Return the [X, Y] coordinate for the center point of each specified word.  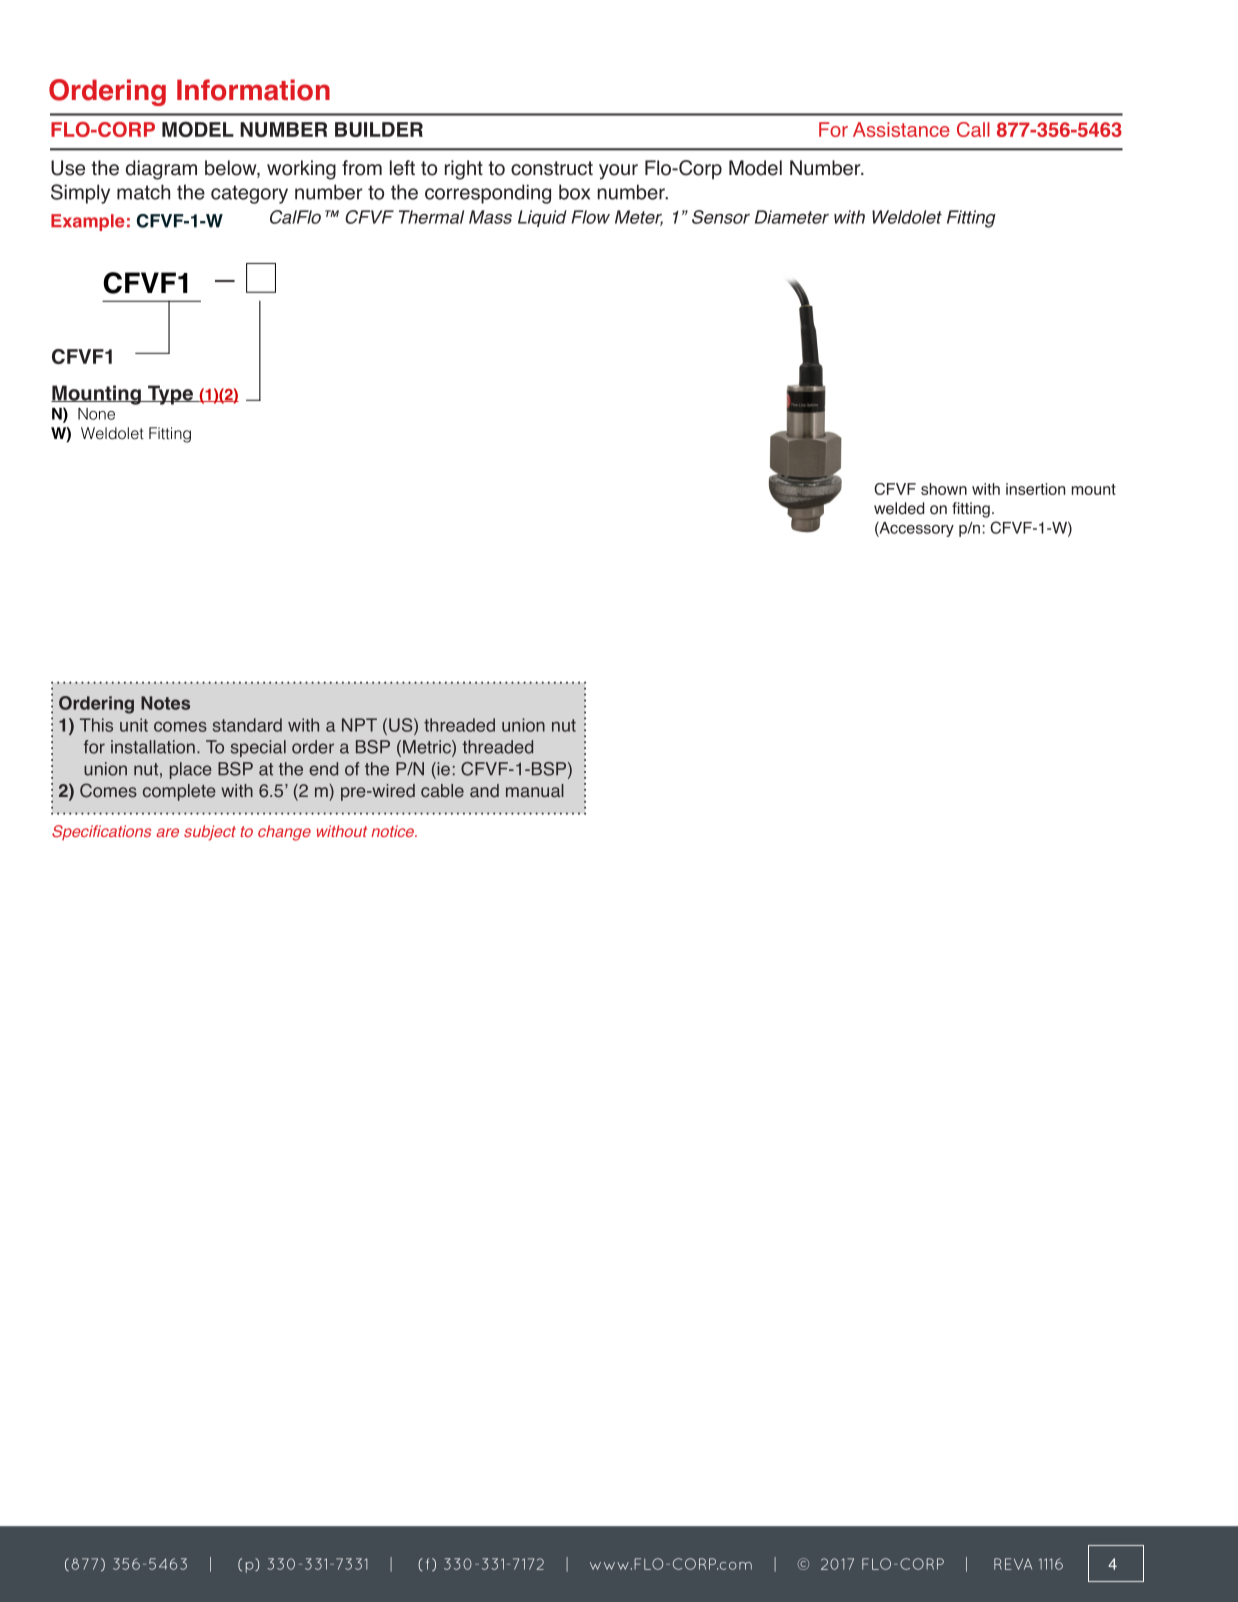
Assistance [901, 129]
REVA [1013, 1564]
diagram [161, 170]
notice [393, 831]
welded [899, 508]
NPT [359, 725]
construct [552, 168]
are [167, 832]
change [284, 833]
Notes [165, 703]
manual [535, 791]
